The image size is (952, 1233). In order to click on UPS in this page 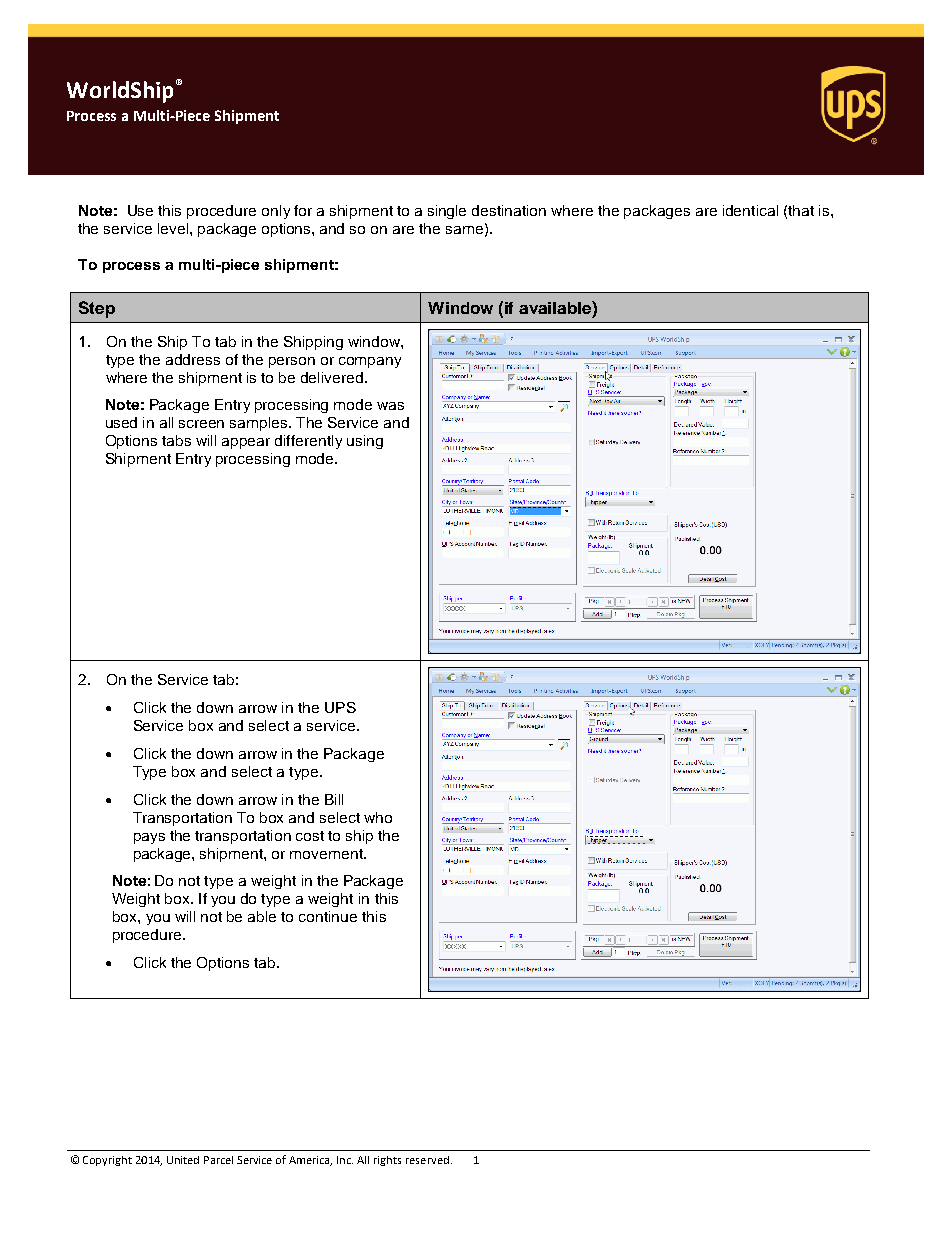, I will do `click(340, 707)`.
